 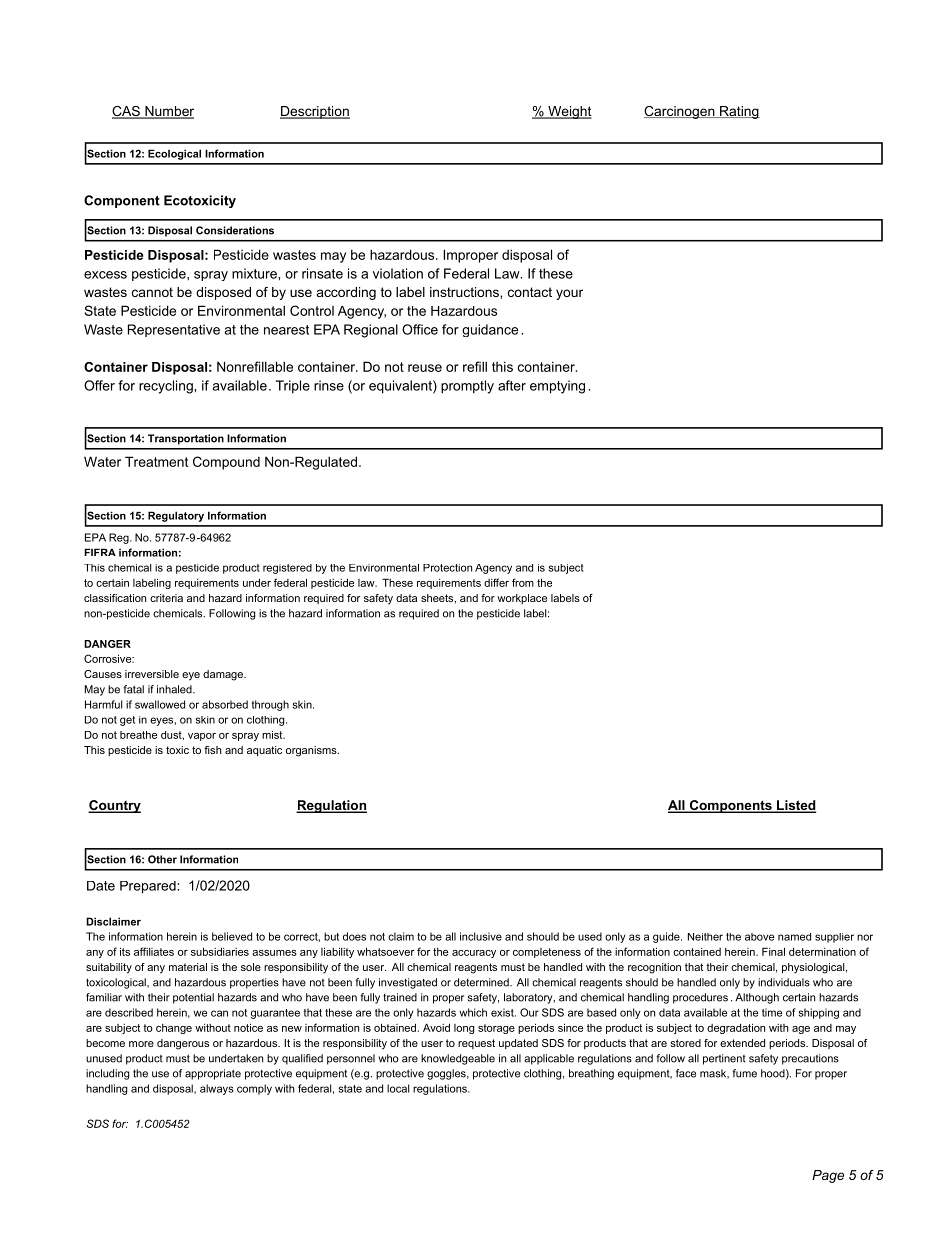 What do you see at coordinates (523, 582) in the screenshot?
I see `from` at bounding box center [523, 582].
